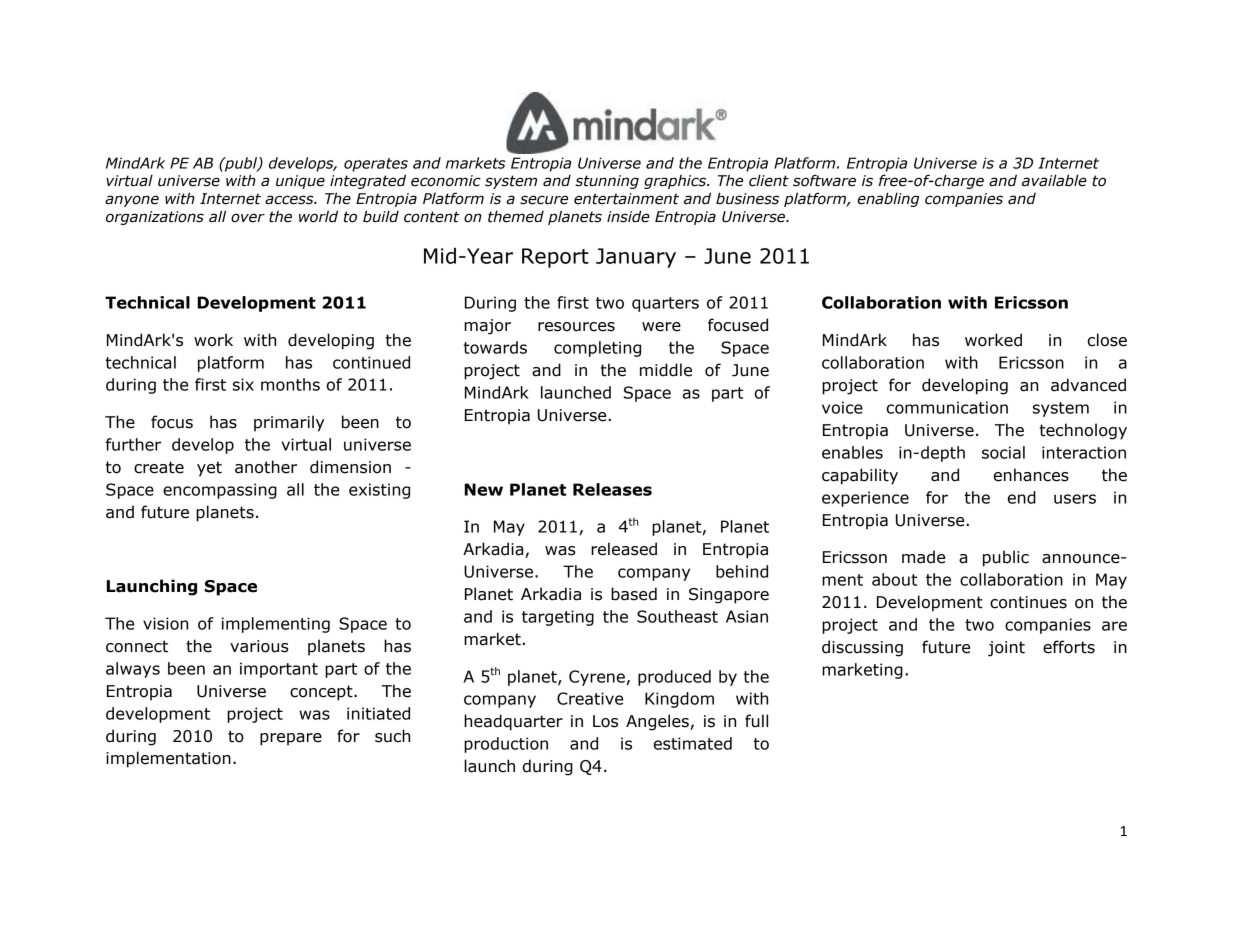 The height and width of the image is (952, 1233). Describe the element at coordinates (165, 623) in the image. I see `vision` at that location.
